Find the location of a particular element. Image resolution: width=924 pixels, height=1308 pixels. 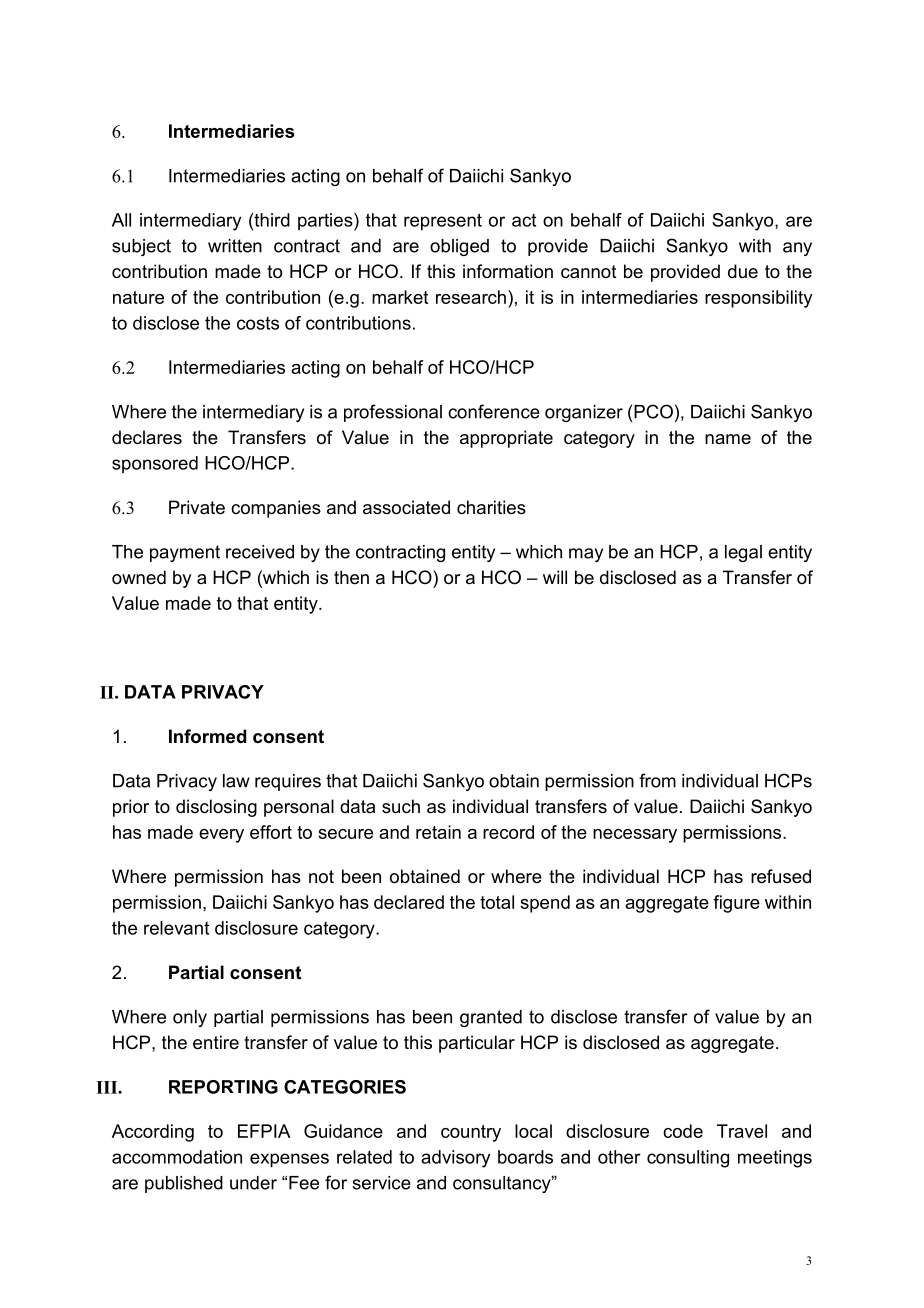

accommodation is located at coordinates (177, 1157).
